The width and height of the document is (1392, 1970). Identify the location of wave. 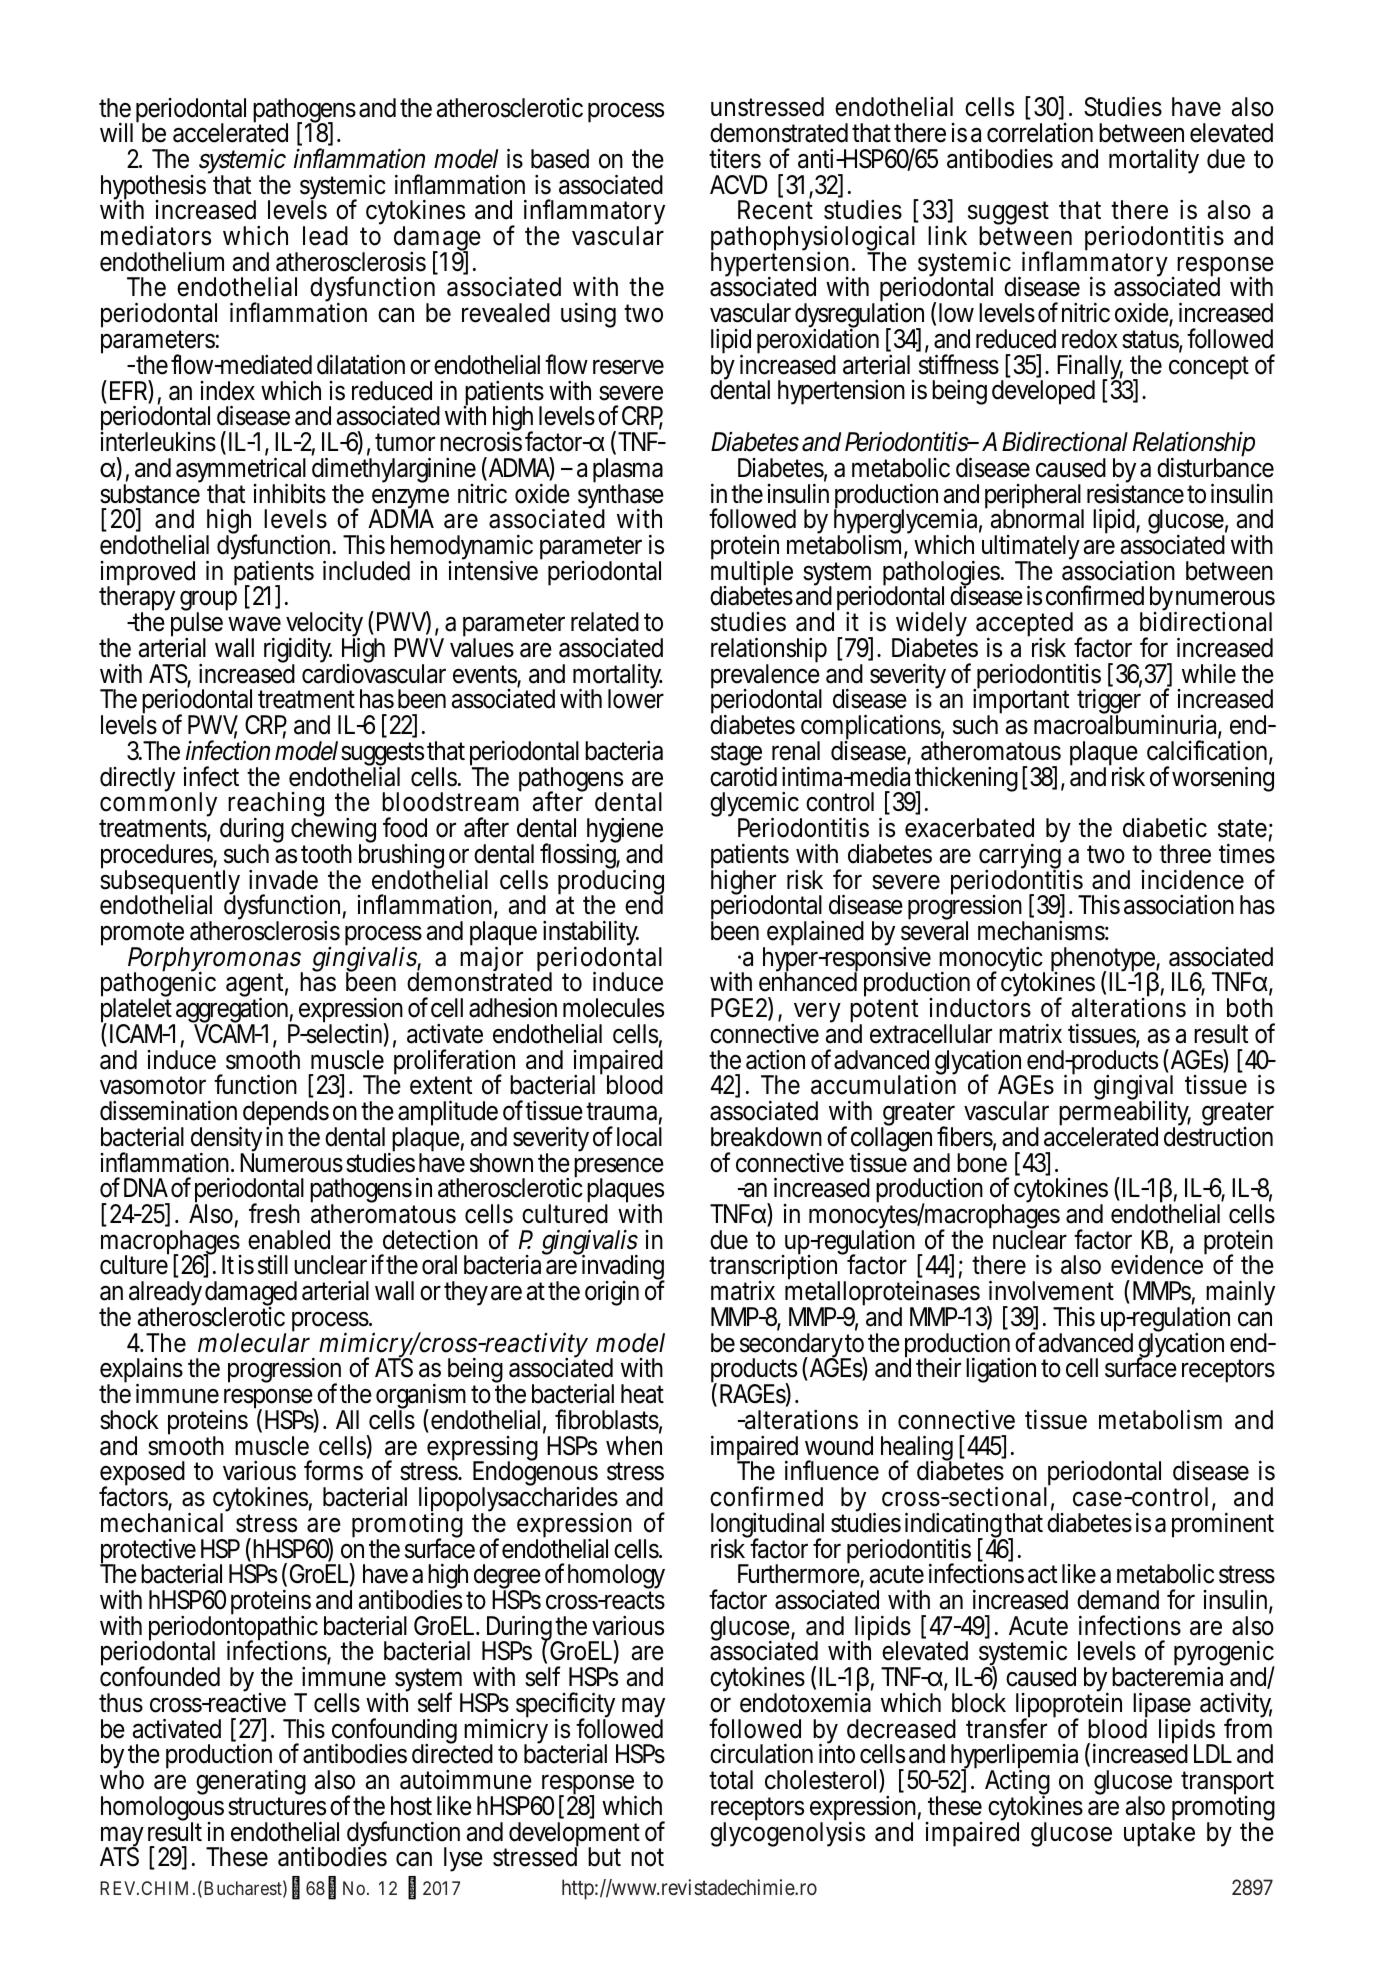
(254, 624).
